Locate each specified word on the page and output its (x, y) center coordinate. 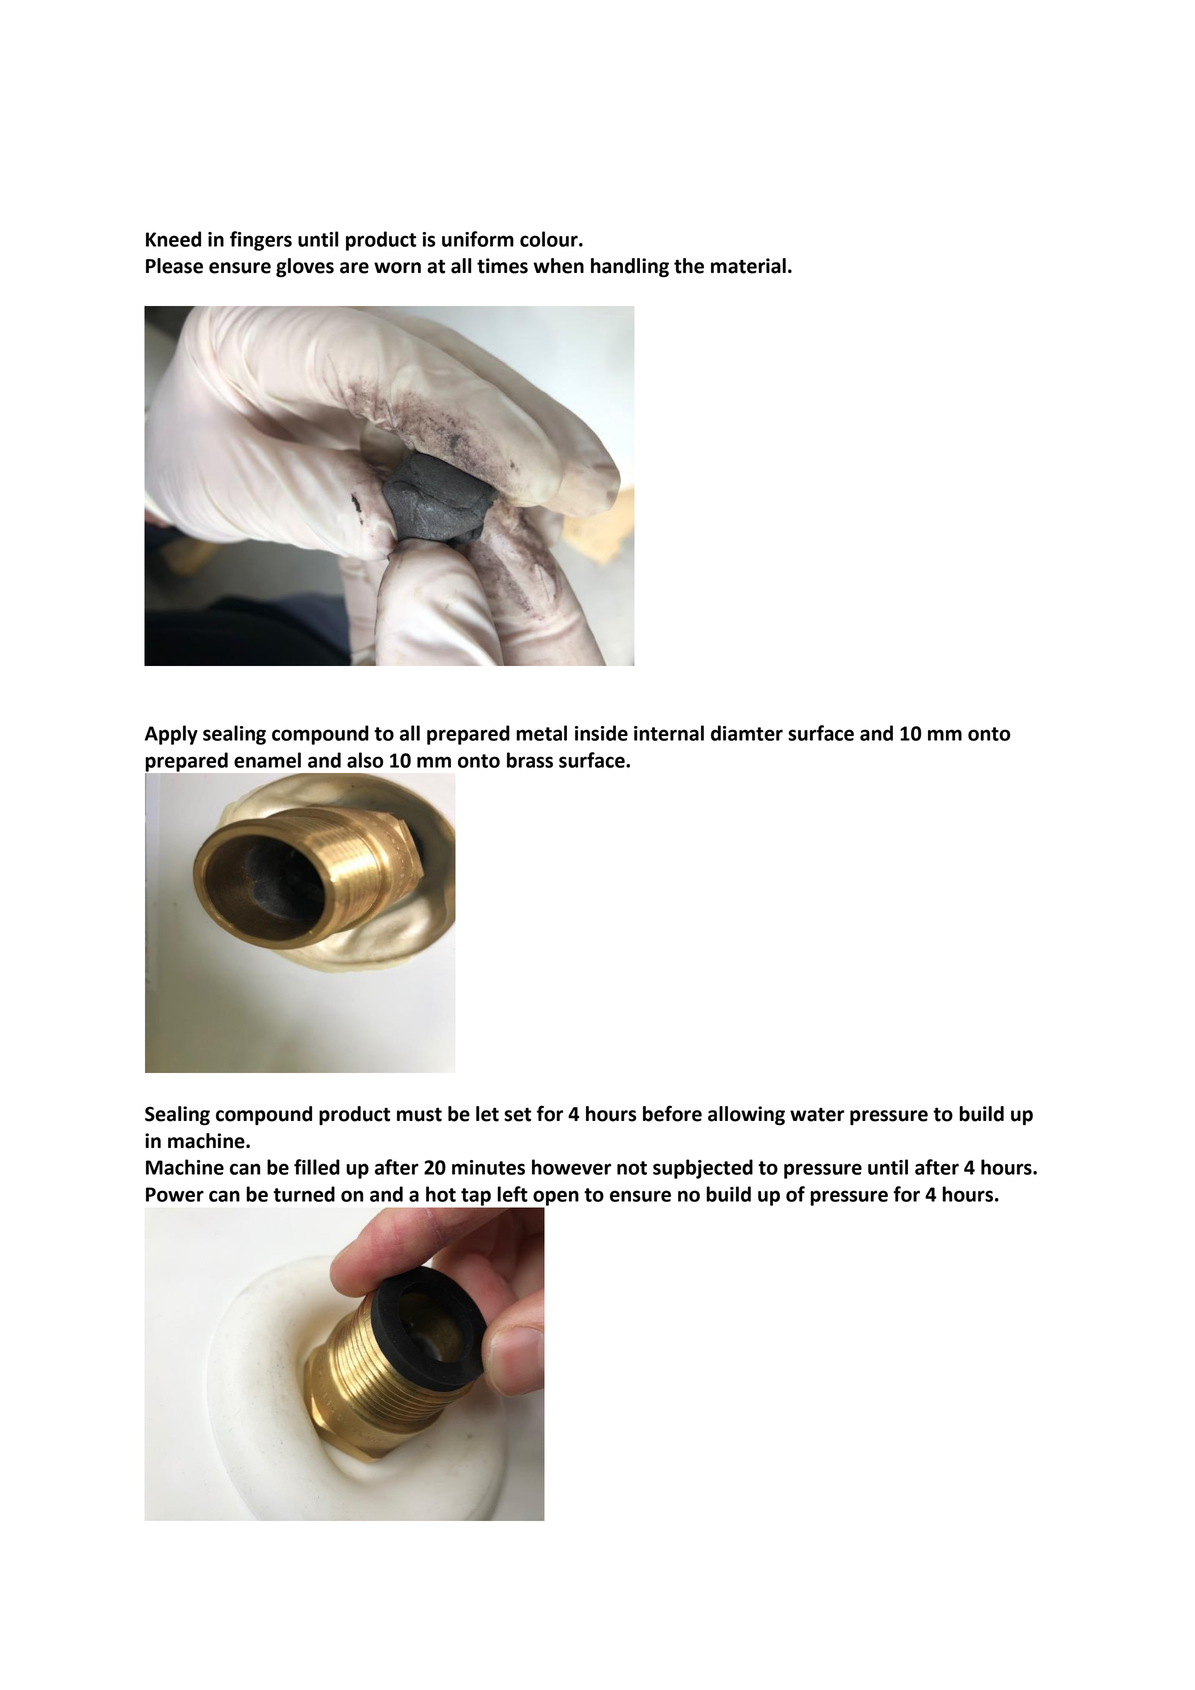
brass (530, 760)
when (558, 266)
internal (669, 733)
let (487, 1114)
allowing (746, 1116)
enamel (267, 760)
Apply (171, 735)
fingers (261, 241)
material (748, 266)
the (689, 266)
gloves (305, 267)
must (419, 1114)
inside (601, 733)
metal (541, 733)
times (502, 266)
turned (304, 1194)
